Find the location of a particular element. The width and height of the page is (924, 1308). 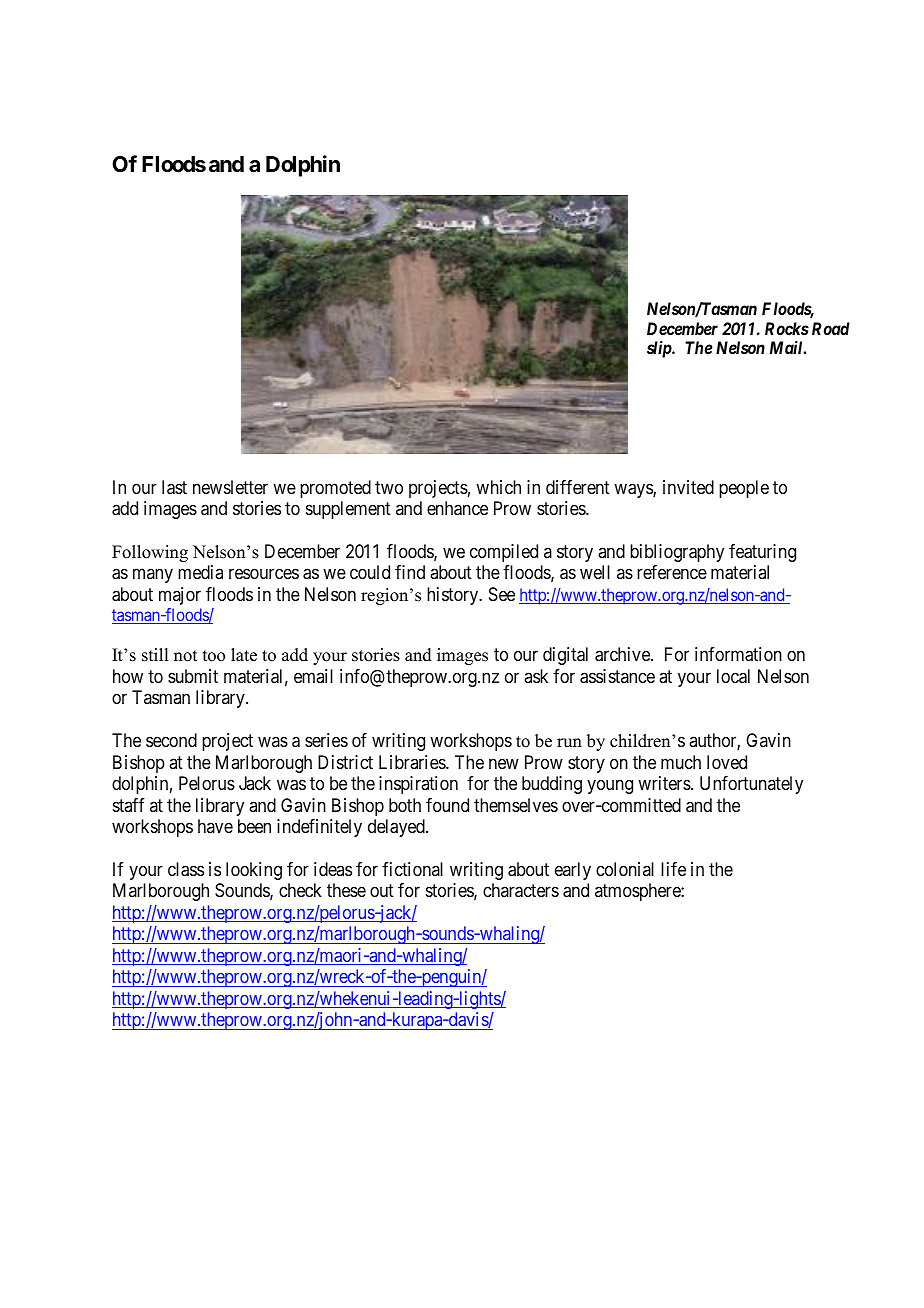

class is located at coordinates (186, 869).
